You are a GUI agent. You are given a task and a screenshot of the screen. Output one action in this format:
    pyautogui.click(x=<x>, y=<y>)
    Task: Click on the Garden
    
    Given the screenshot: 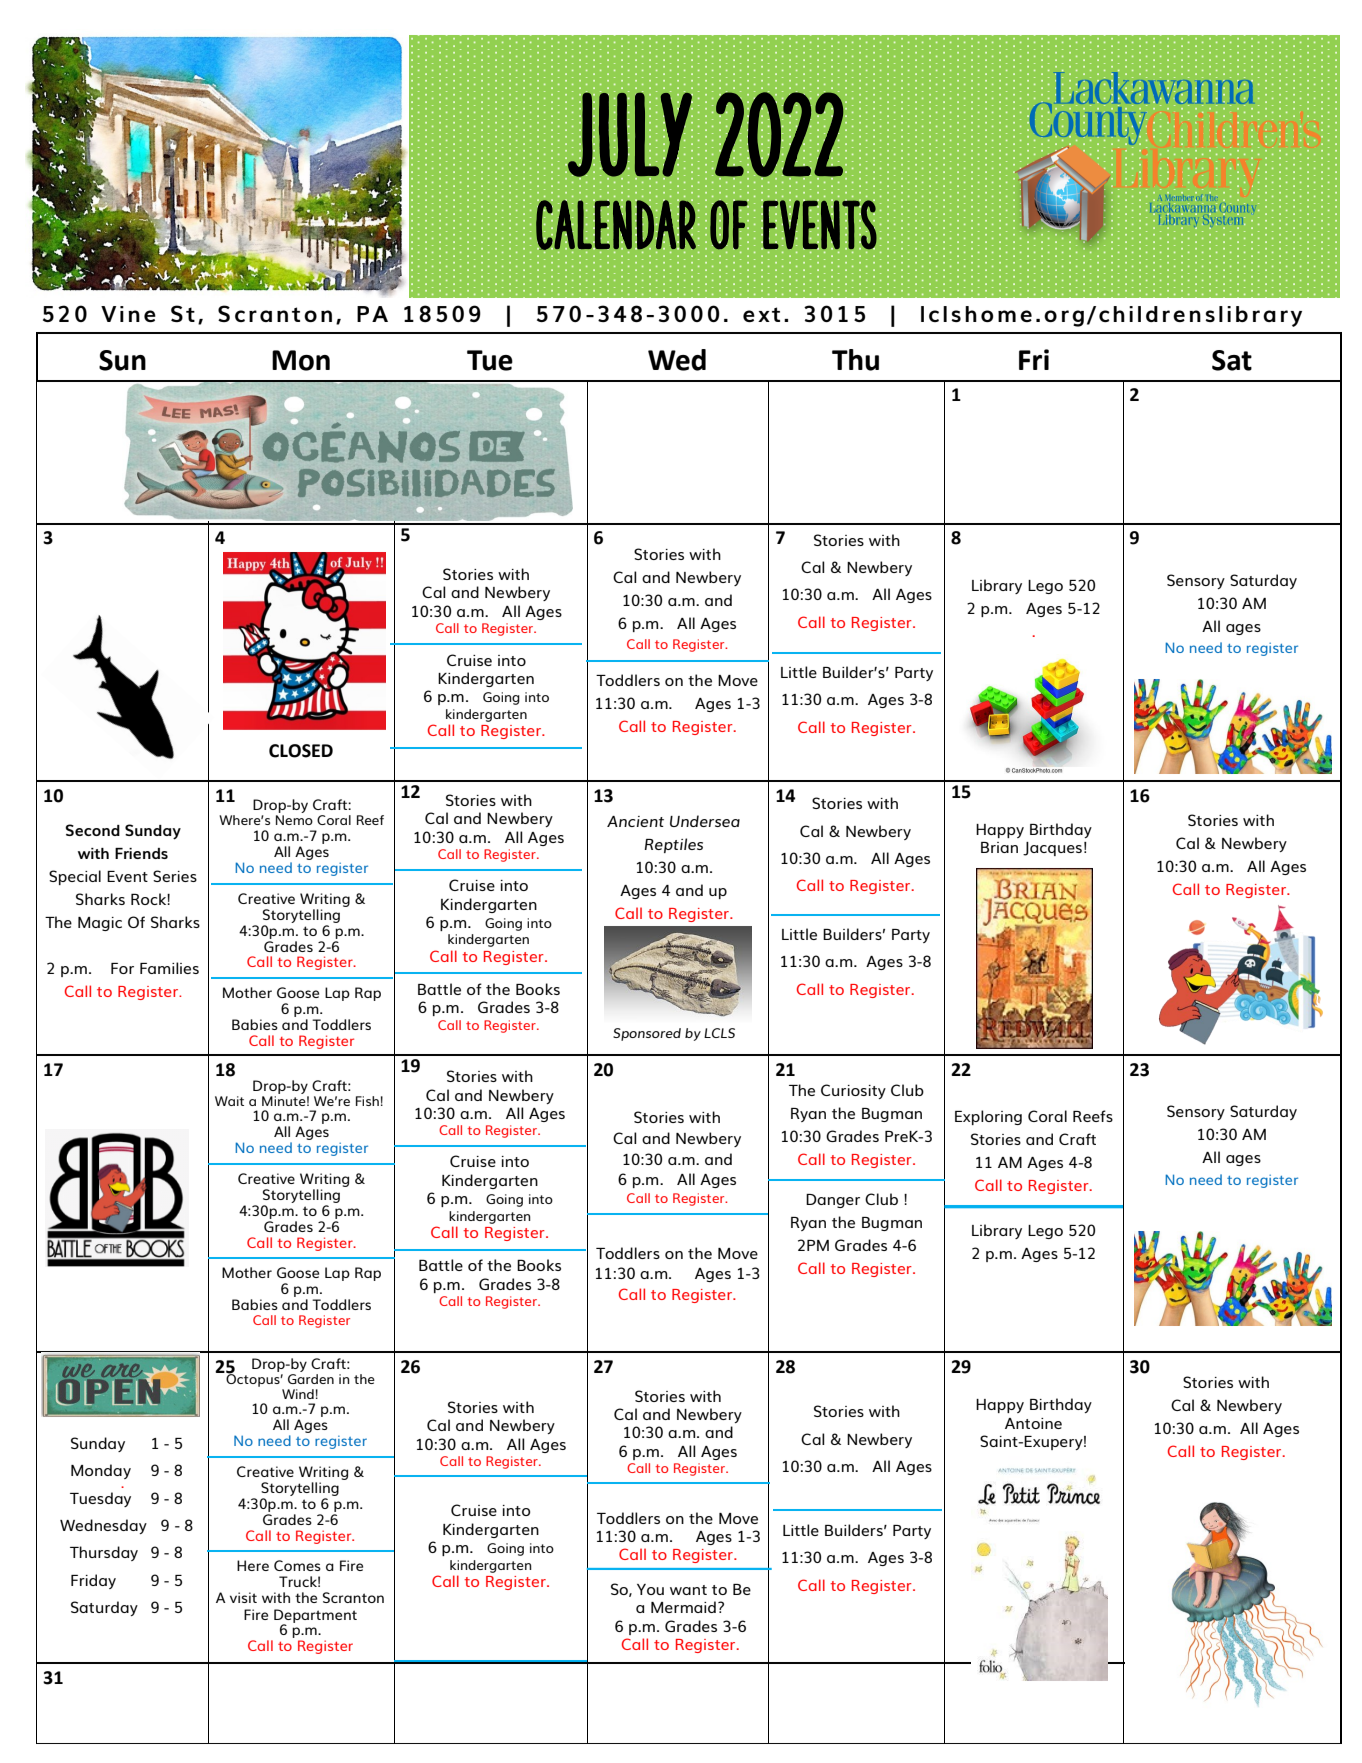 What is the action you would take?
    pyautogui.click(x=311, y=1379)
